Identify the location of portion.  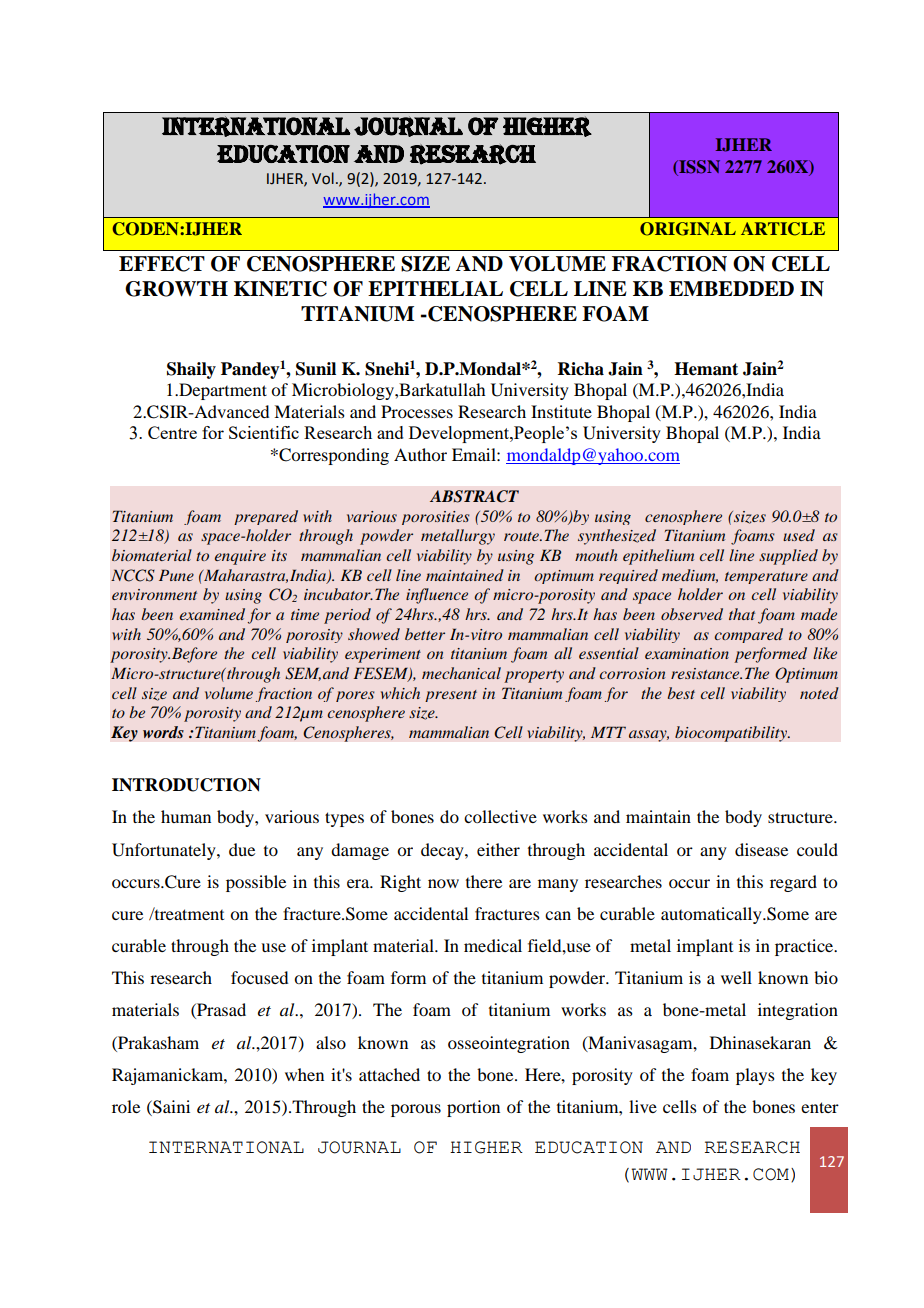
(473, 1108).
